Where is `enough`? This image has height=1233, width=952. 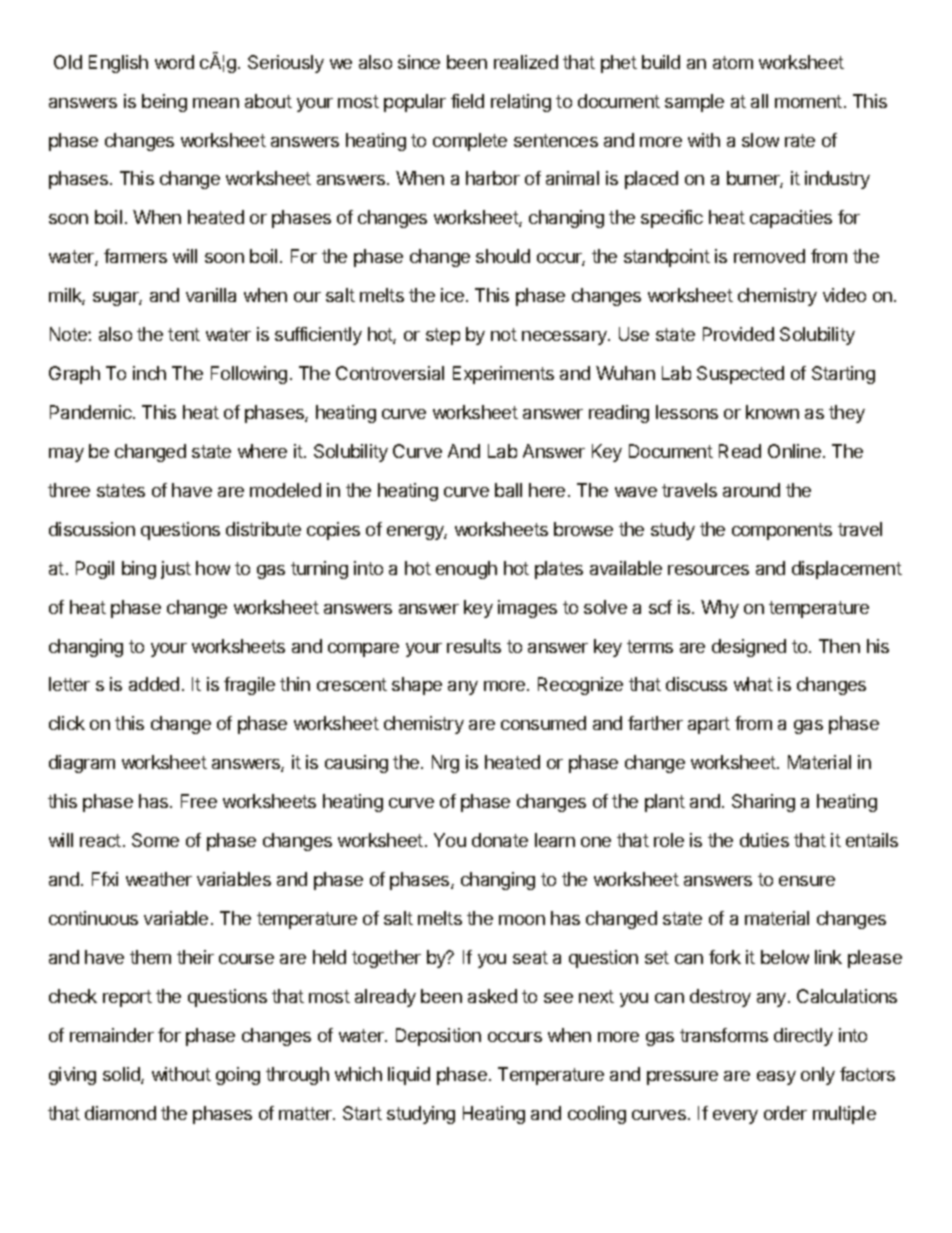 enough is located at coordinates (466, 570).
